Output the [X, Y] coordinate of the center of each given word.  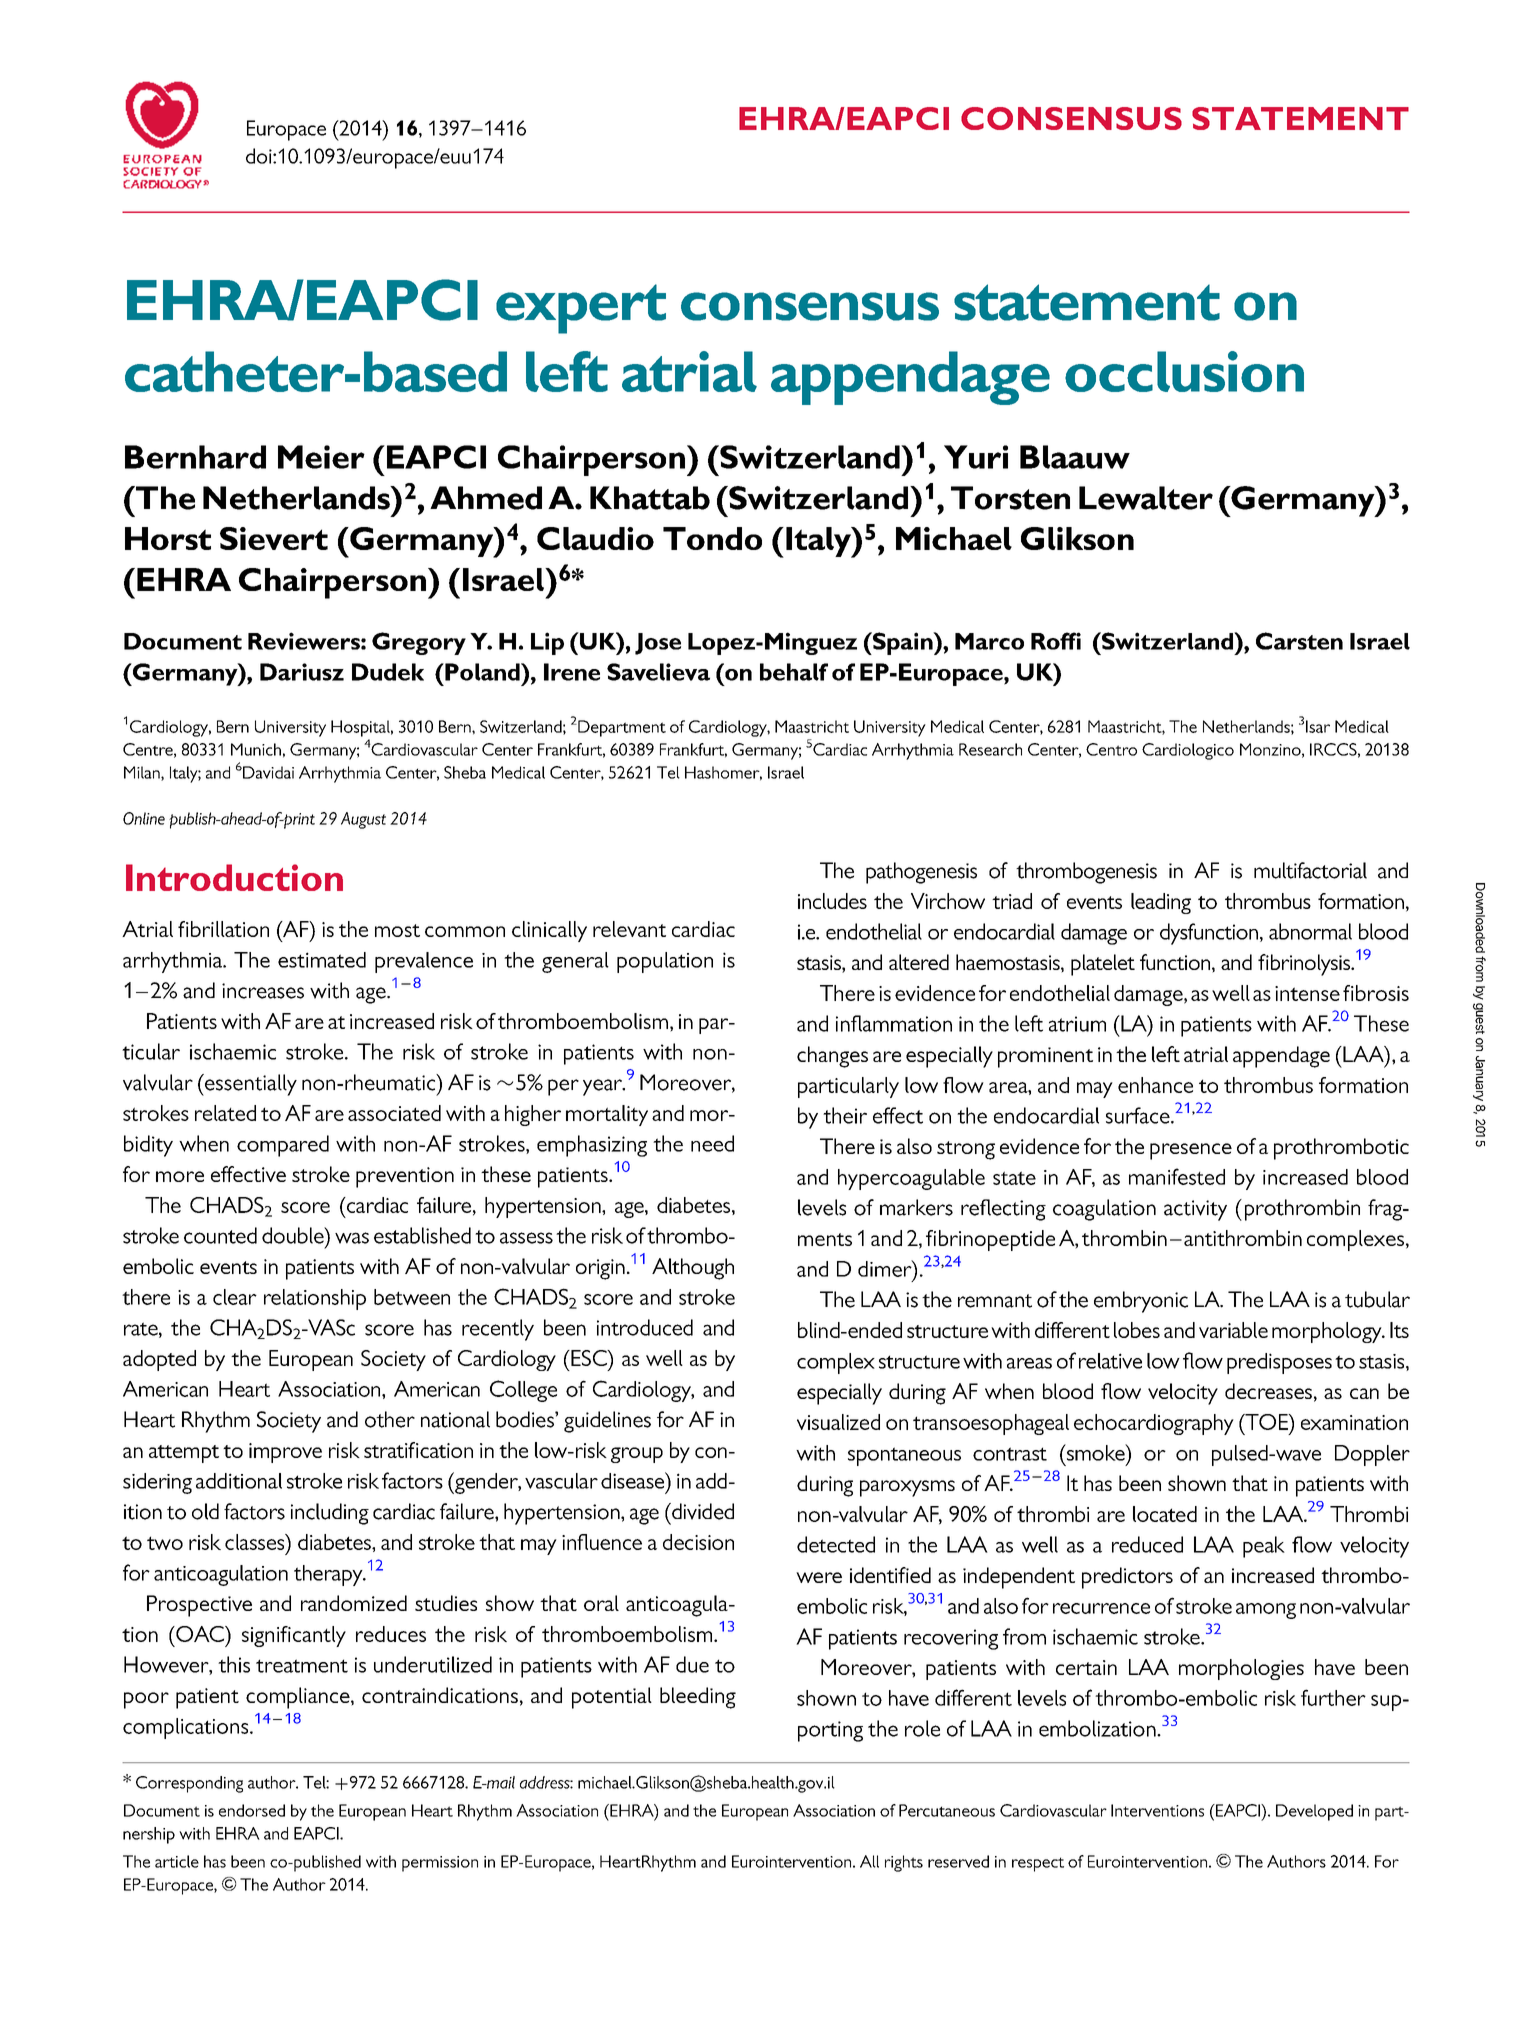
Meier [321, 457]
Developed [1314, 1812]
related [225, 1113]
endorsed [252, 1810]
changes [832, 1057]
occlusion [1184, 371]
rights [904, 1863]
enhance [1155, 1085]
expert [581, 309]
